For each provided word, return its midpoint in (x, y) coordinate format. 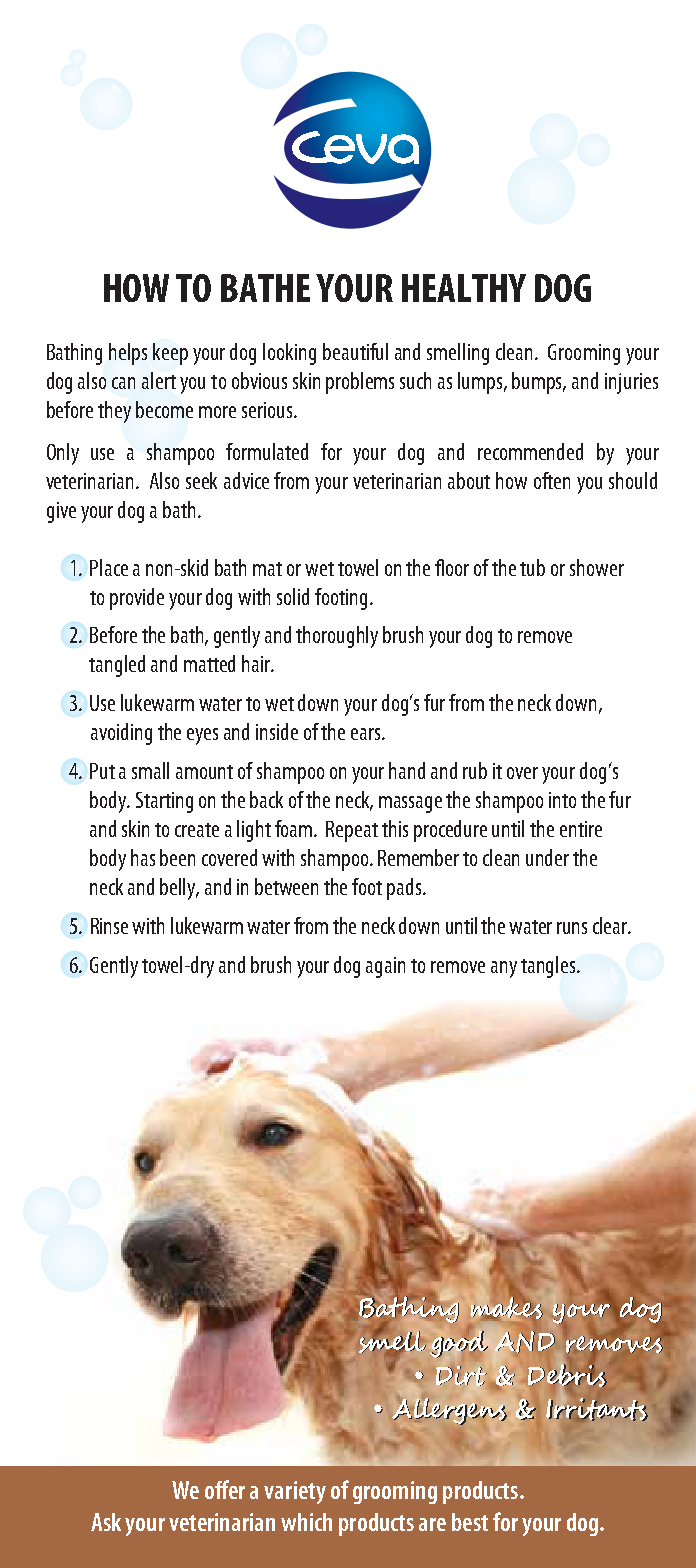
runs (572, 928)
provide (137, 599)
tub (532, 567)
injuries (631, 383)
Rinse (109, 926)
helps (128, 354)
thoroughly (337, 637)
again (385, 967)
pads (405, 889)
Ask (106, 1522)
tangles (549, 967)
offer (225, 1489)
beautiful (355, 351)
